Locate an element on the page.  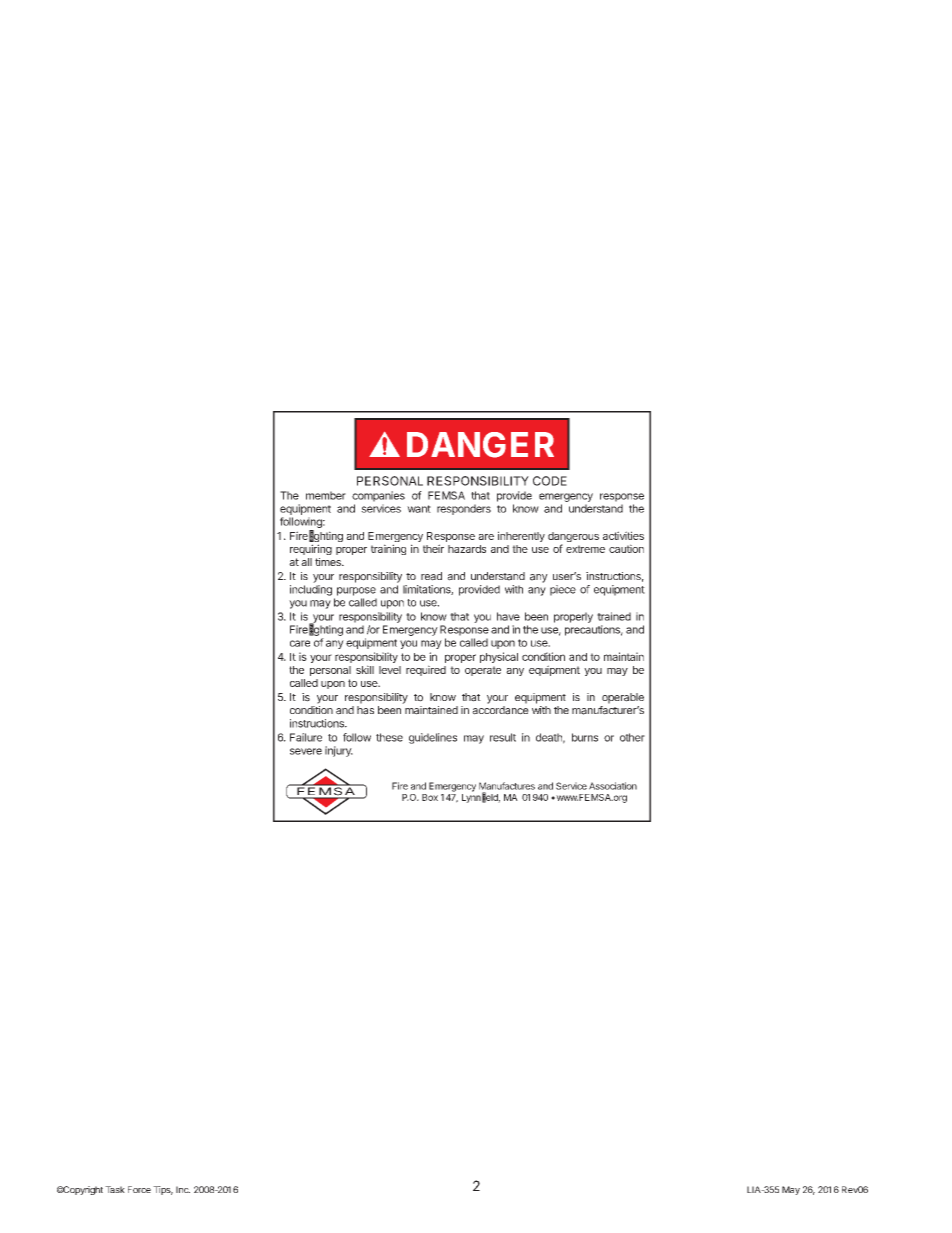
Task is located at coordinates (115, 1189).
